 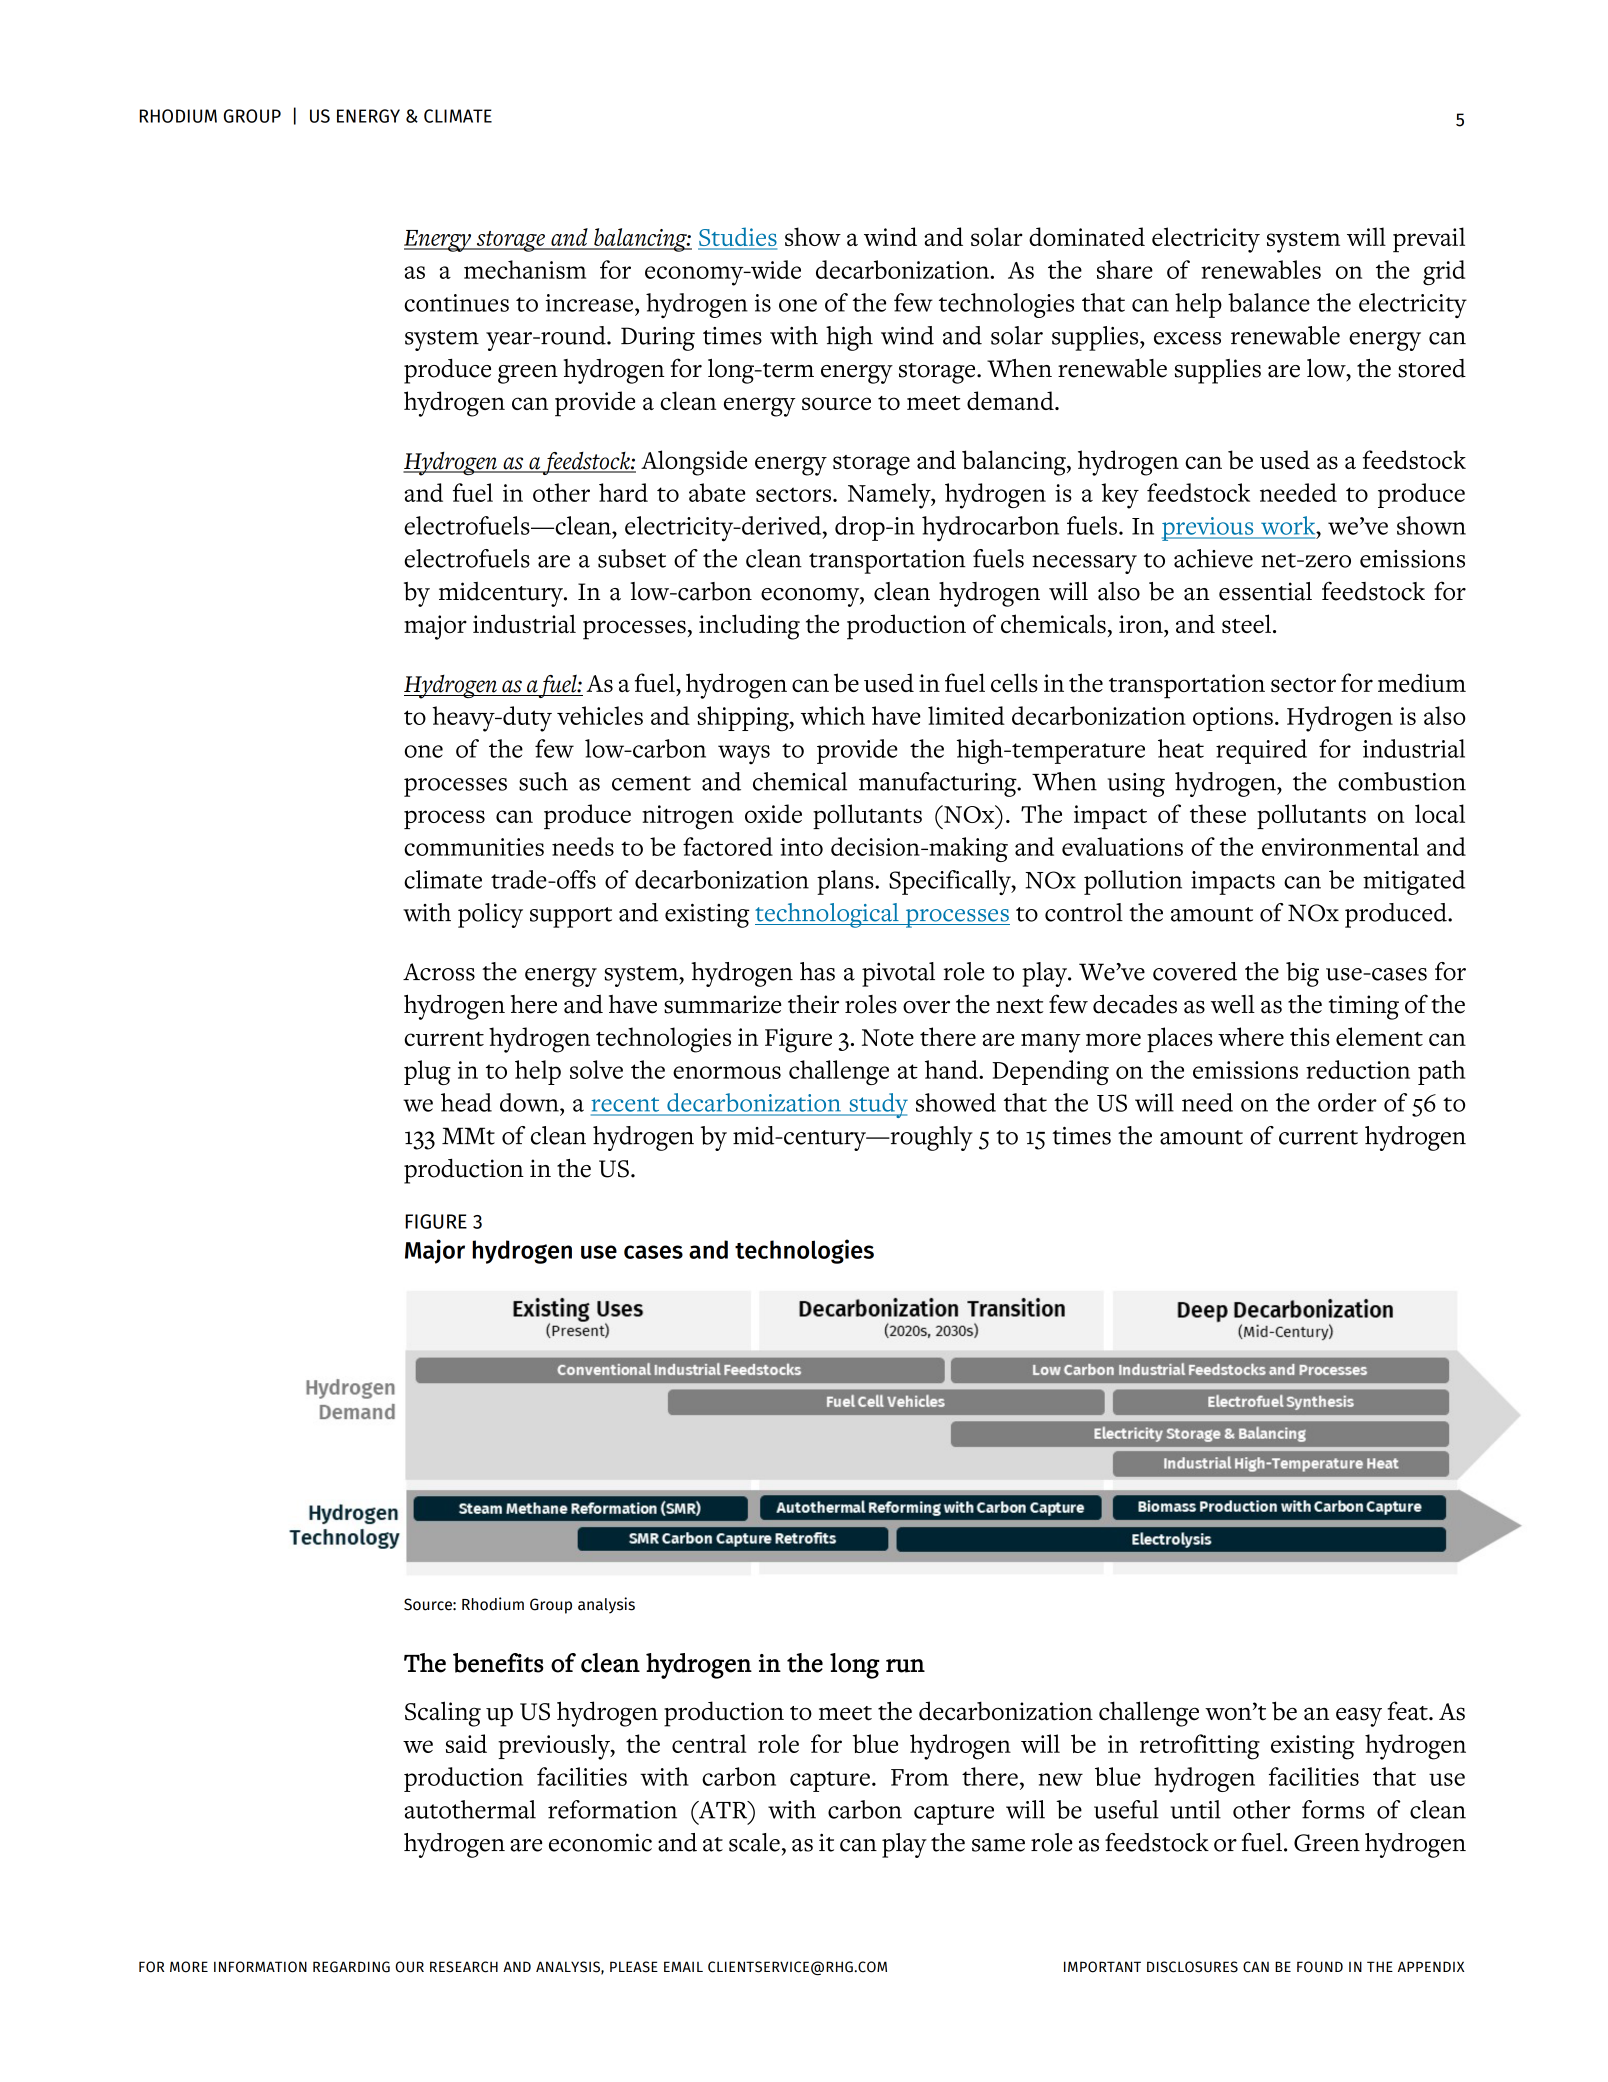 What do you see at coordinates (1320, 1967) in the screenshot?
I see `FOUND` at bounding box center [1320, 1967].
